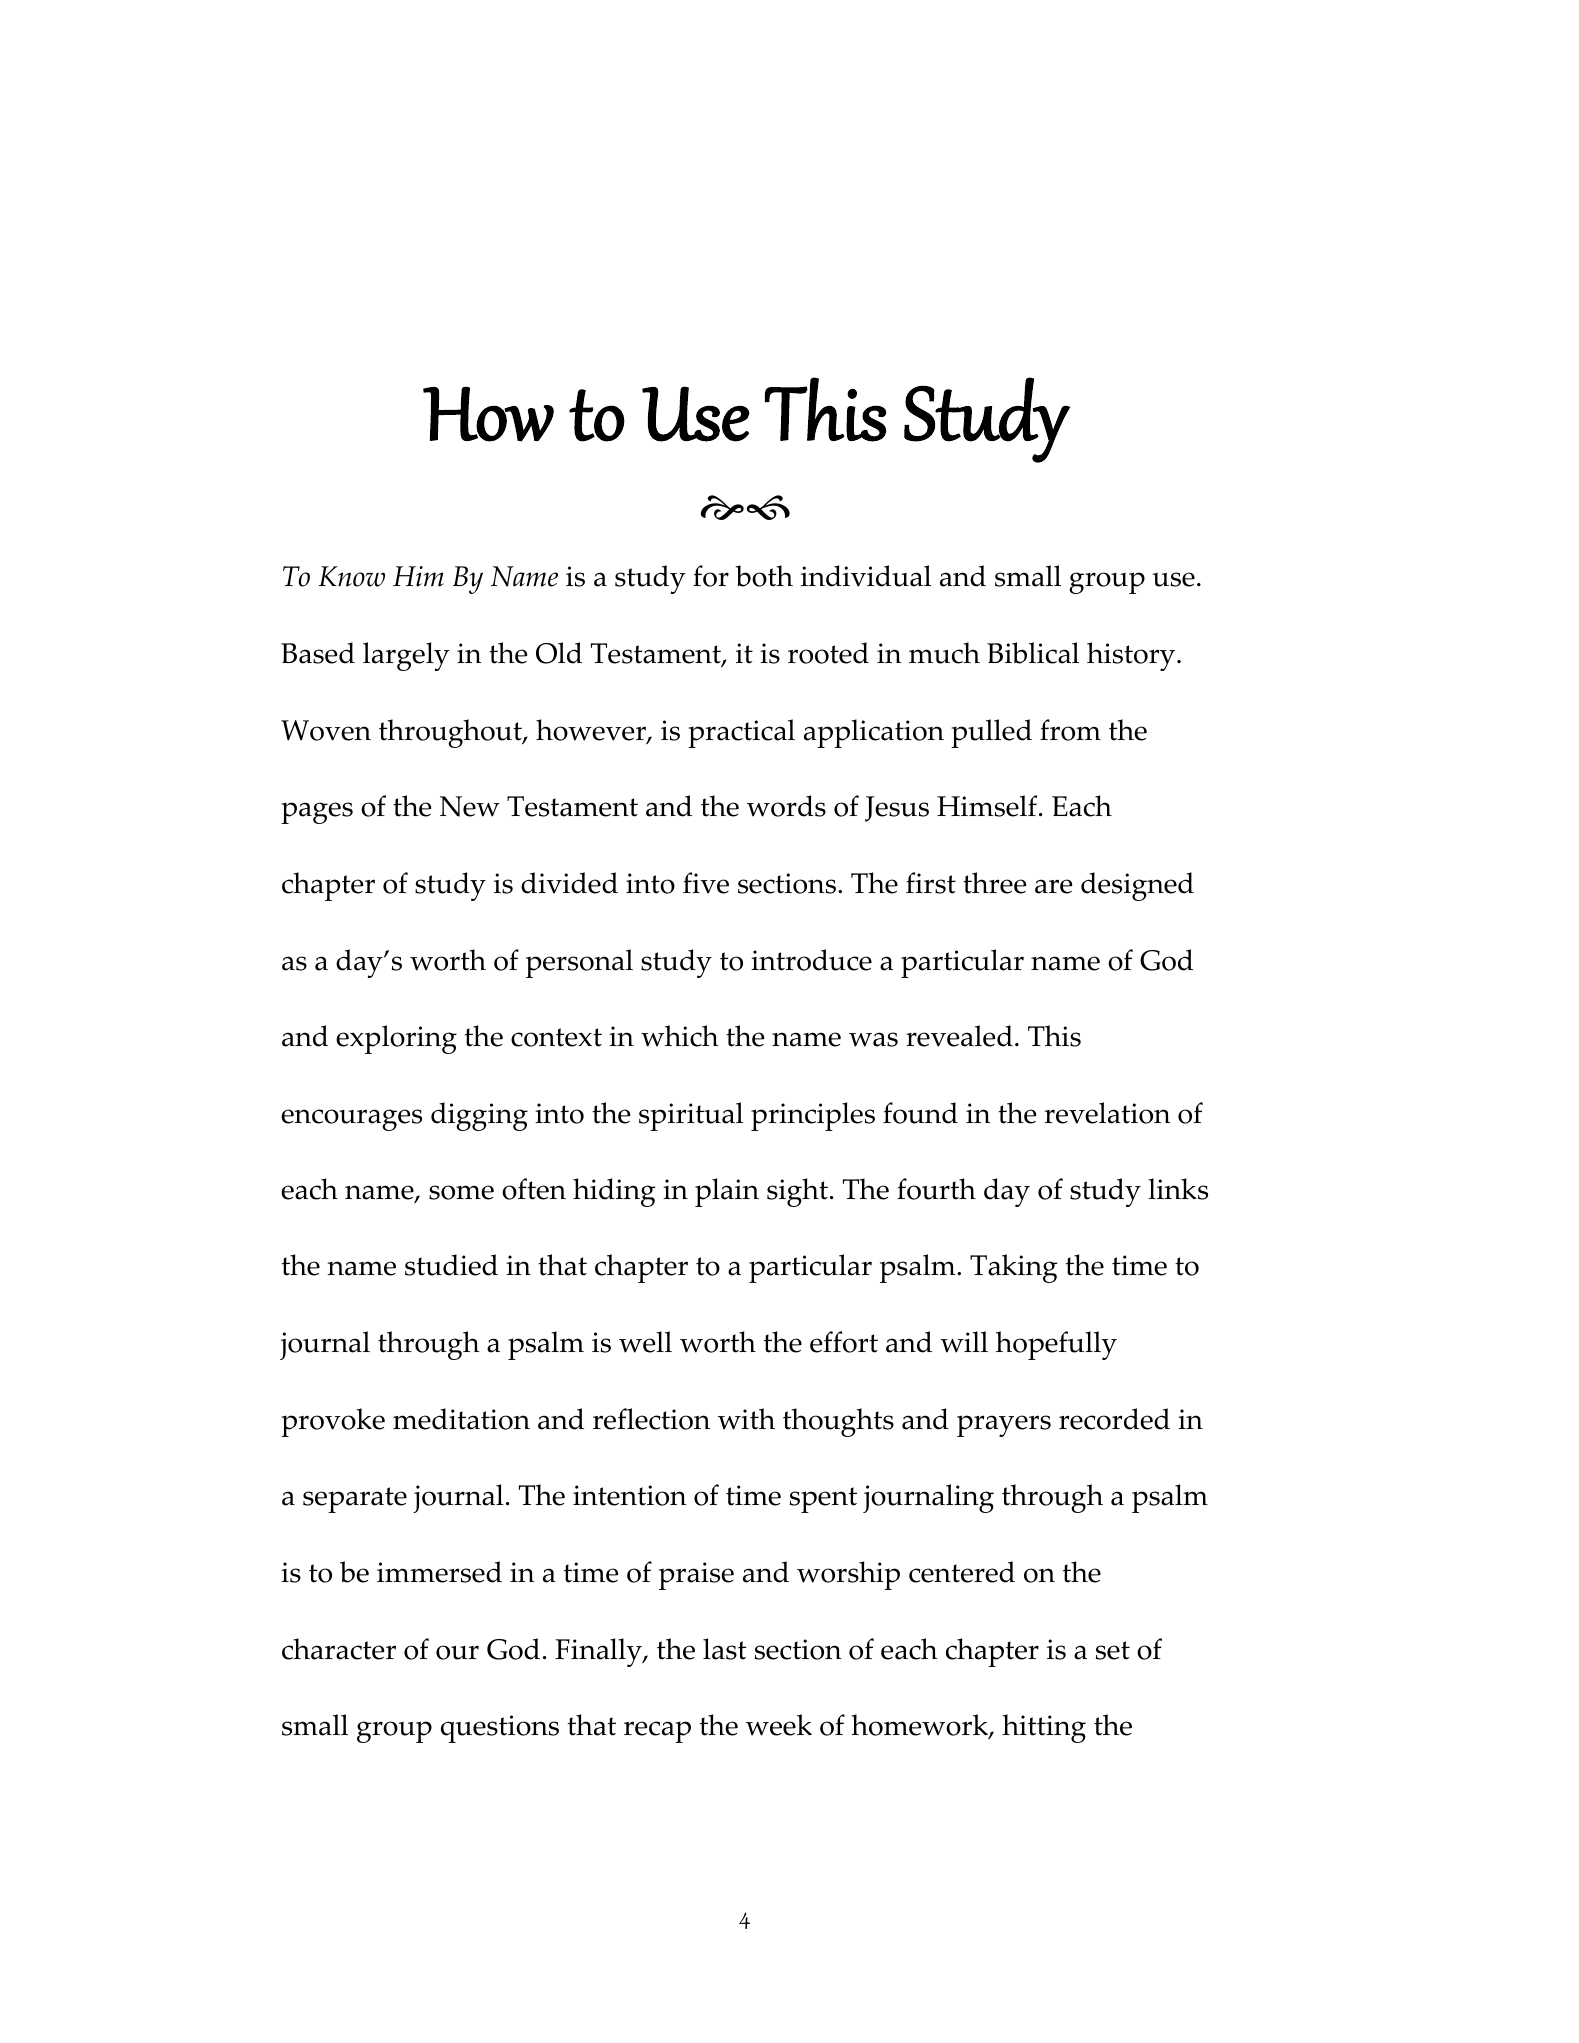 The image size is (1579, 2043). Describe the element at coordinates (406, 656) in the screenshot. I see `largely` at that location.
